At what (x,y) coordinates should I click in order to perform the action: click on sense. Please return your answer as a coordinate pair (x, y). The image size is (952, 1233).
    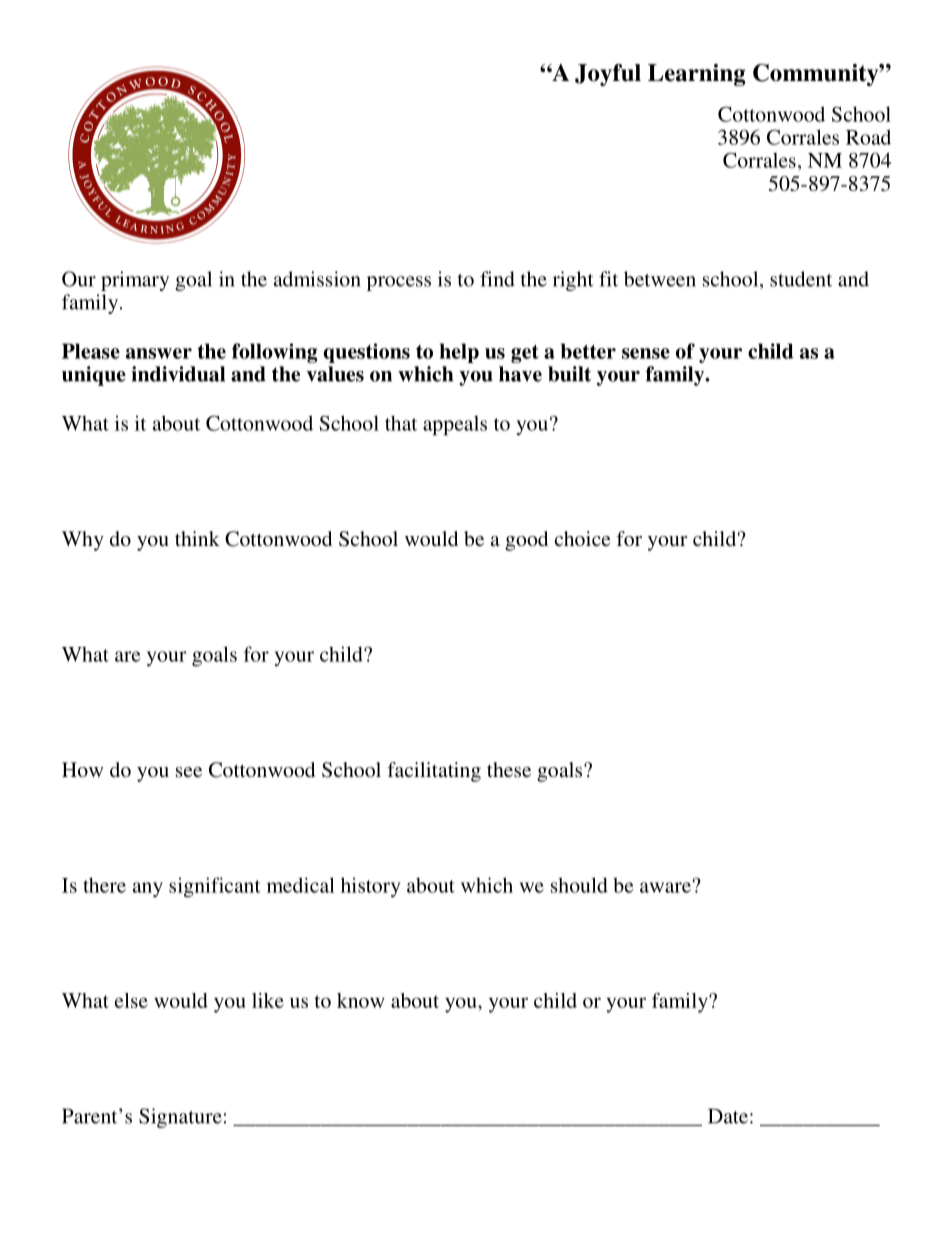
    Looking at the image, I should click on (646, 353).
